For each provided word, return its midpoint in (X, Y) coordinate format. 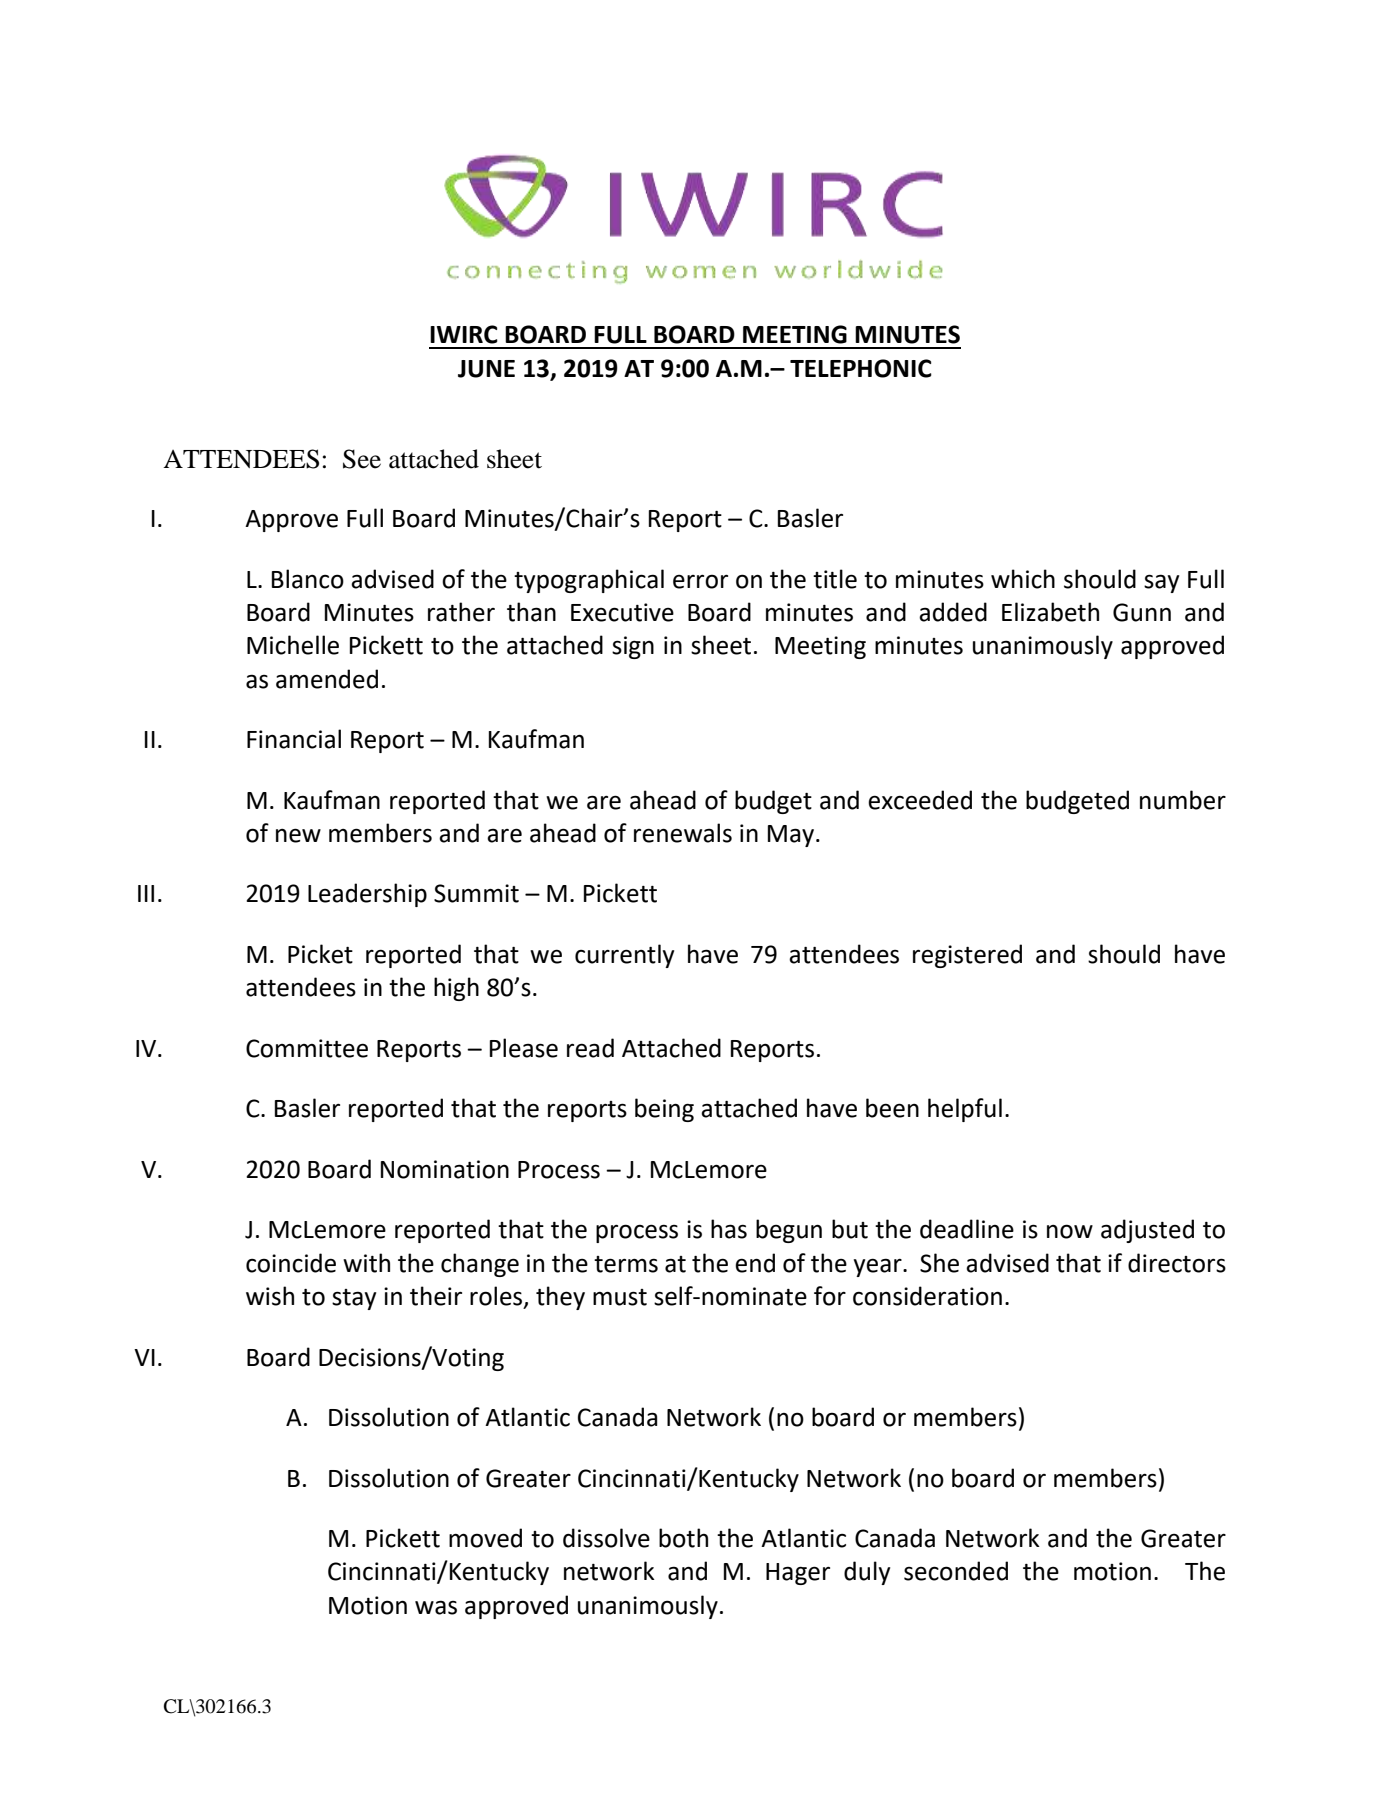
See (362, 459)
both (683, 1538)
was (436, 1607)
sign (633, 647)
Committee (307, 1048)
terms (626, 1264)
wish (270, 1296)
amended (327, 679)
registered (967, 956)
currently (624, 956)
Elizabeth (1050, 612)
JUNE (486, 369)
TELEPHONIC (861, 368)
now (1070, 1231)
